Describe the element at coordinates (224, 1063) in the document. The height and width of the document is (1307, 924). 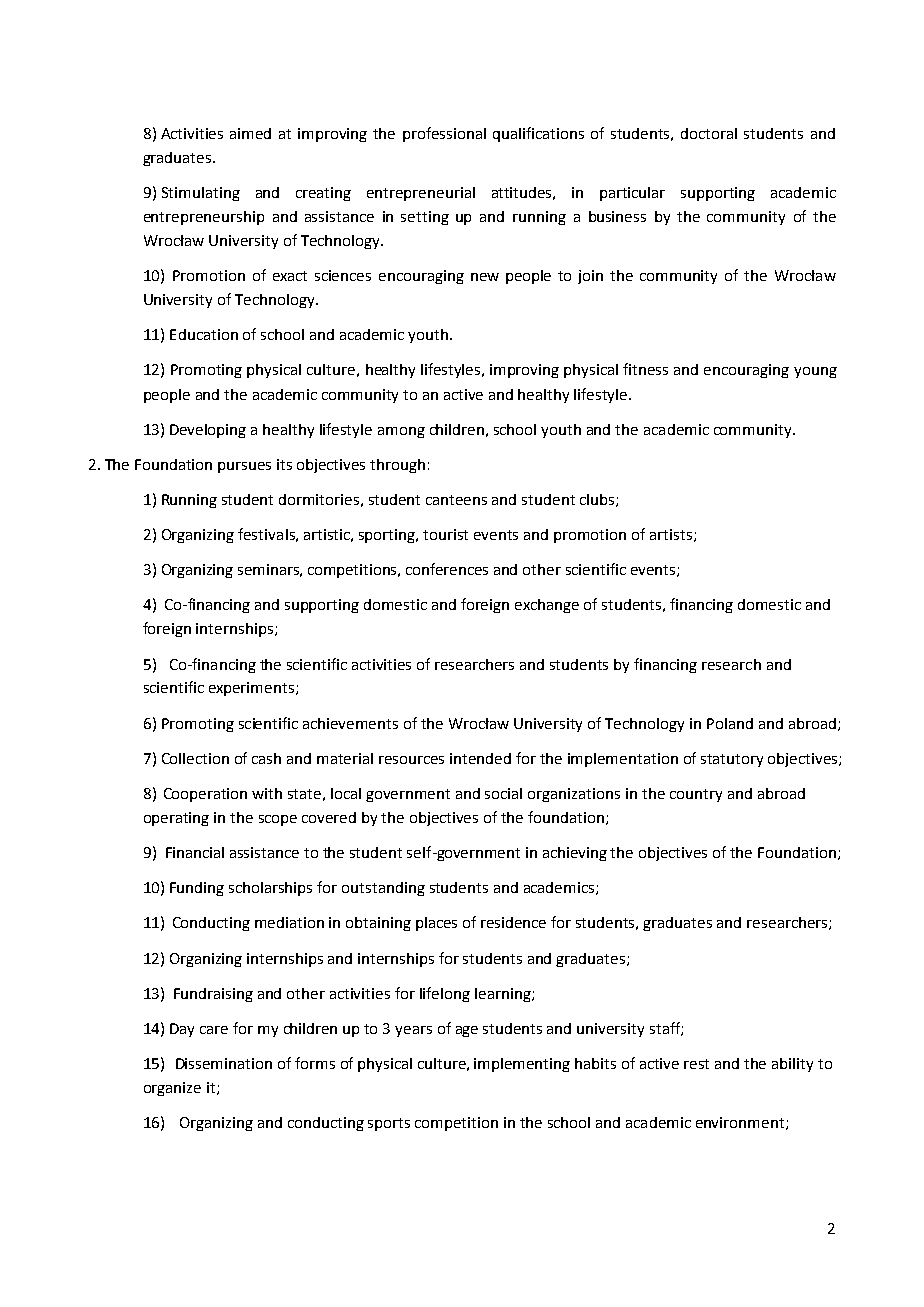
I see `Dissemination` at that location.
